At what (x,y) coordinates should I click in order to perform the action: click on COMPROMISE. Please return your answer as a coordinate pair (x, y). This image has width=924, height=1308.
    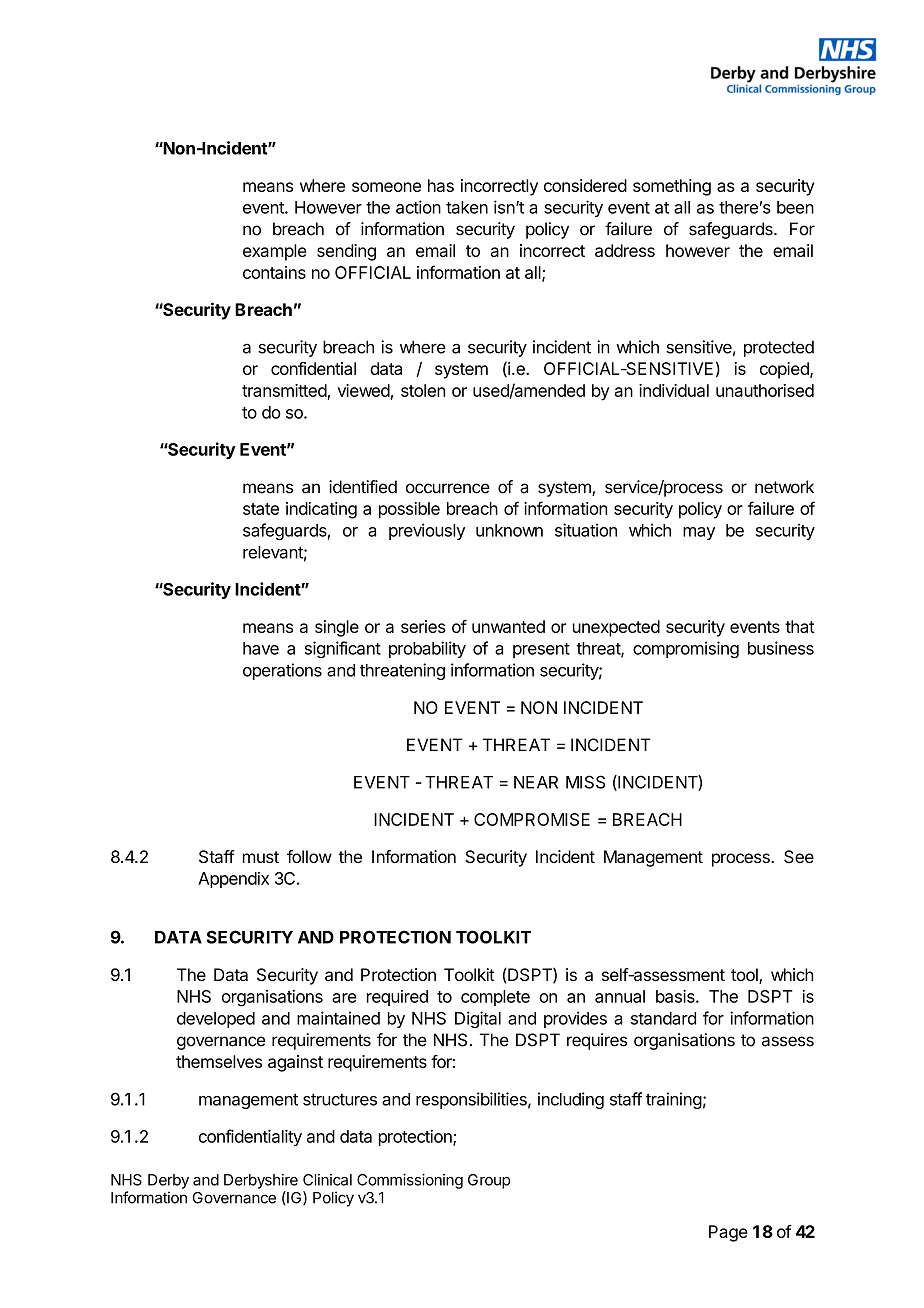
    Looking at the image, I should click on (532, 819).
